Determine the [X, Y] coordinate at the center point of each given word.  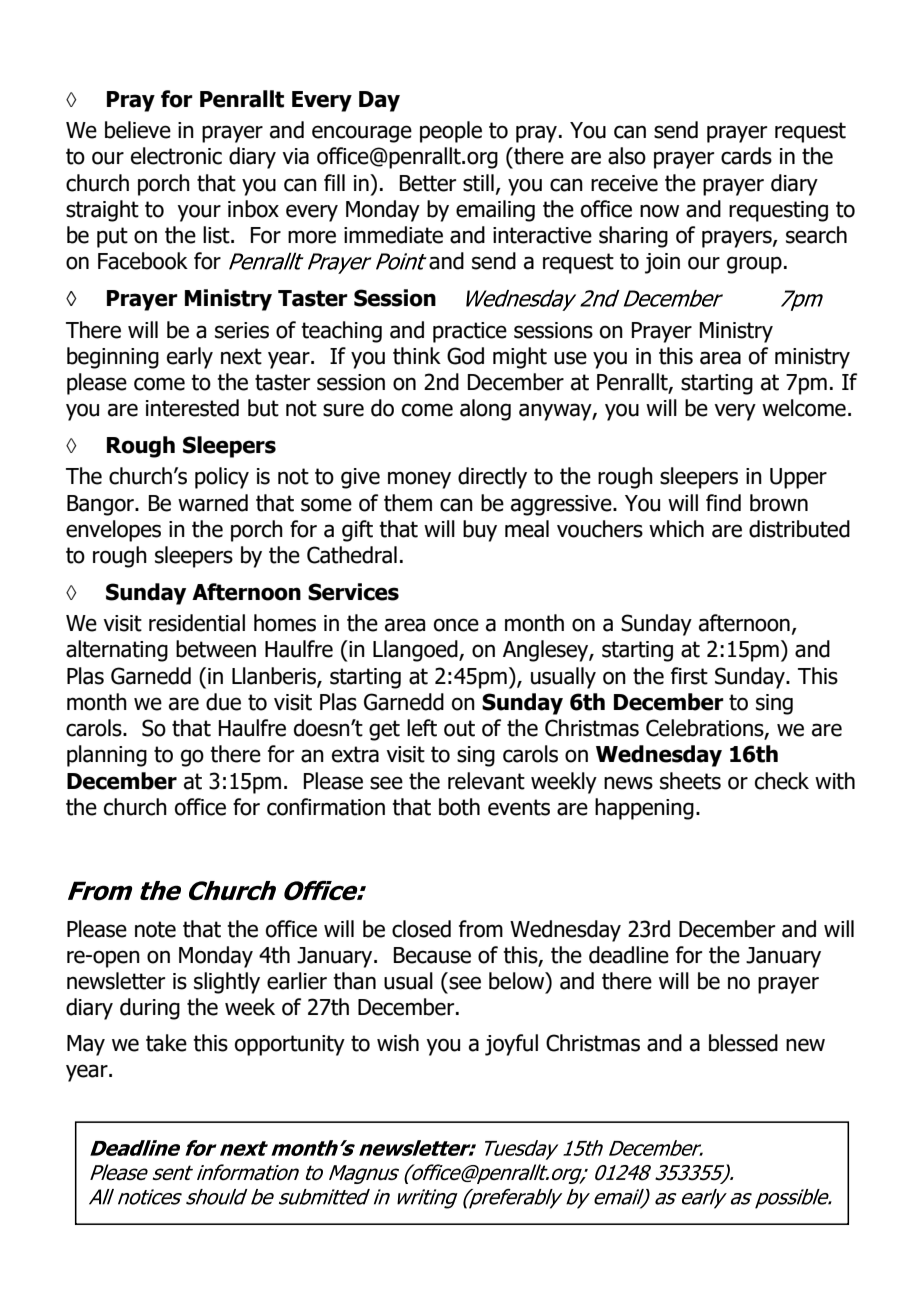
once [456, 625]
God [465, 356]
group [754, 265]
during [150, 1009]
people [451, 132]
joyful [511, 1045]
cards [746, 156]
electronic [176, 156]
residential [197, 623]
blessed [743, 1043]
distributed [799, 529]
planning [107, 756]
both [459, 807]
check [782, 781]
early [190, 358]
